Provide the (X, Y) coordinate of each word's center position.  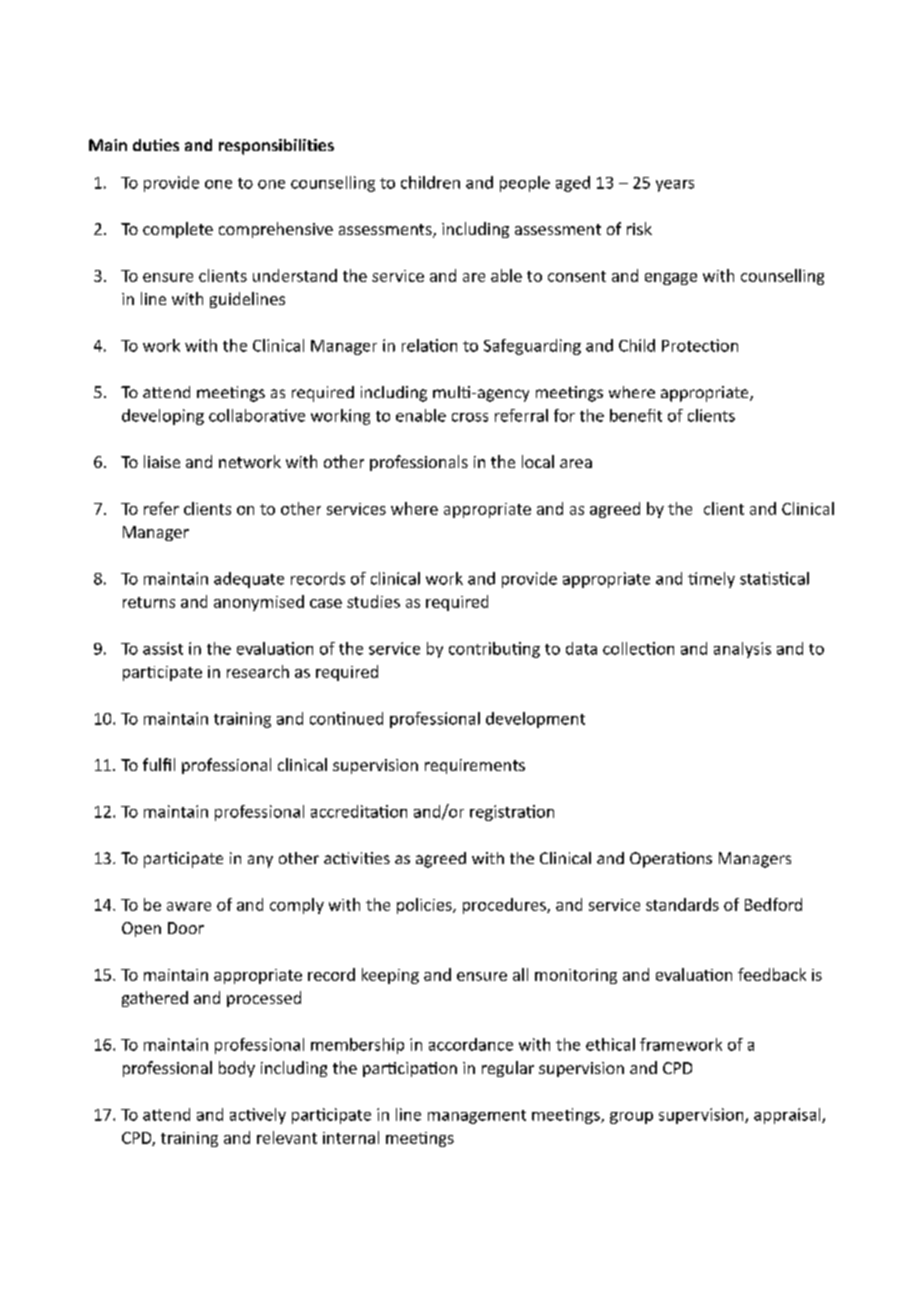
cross (470, 417)
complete (178, 230)
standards (682, 904)
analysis (742, 650)
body (237, 1069)
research (258, 671)
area (576, 463)
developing (163, 417)
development (535, 720)
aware (189, 906)
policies (425, 906)
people (525, 184)
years (675, 186)
